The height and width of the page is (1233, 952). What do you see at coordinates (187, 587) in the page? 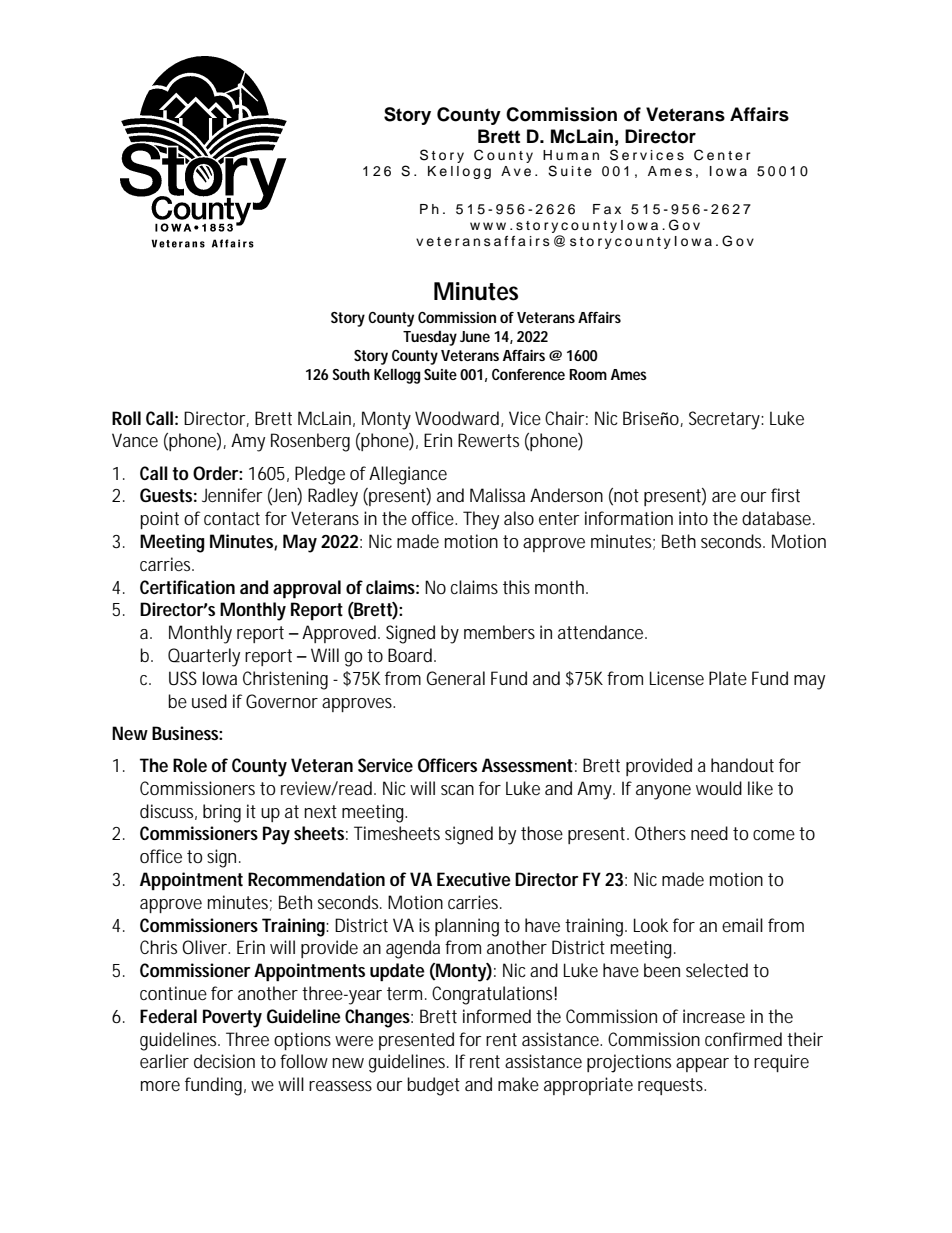
I see `Certification` at bounding box center [187, 587].
